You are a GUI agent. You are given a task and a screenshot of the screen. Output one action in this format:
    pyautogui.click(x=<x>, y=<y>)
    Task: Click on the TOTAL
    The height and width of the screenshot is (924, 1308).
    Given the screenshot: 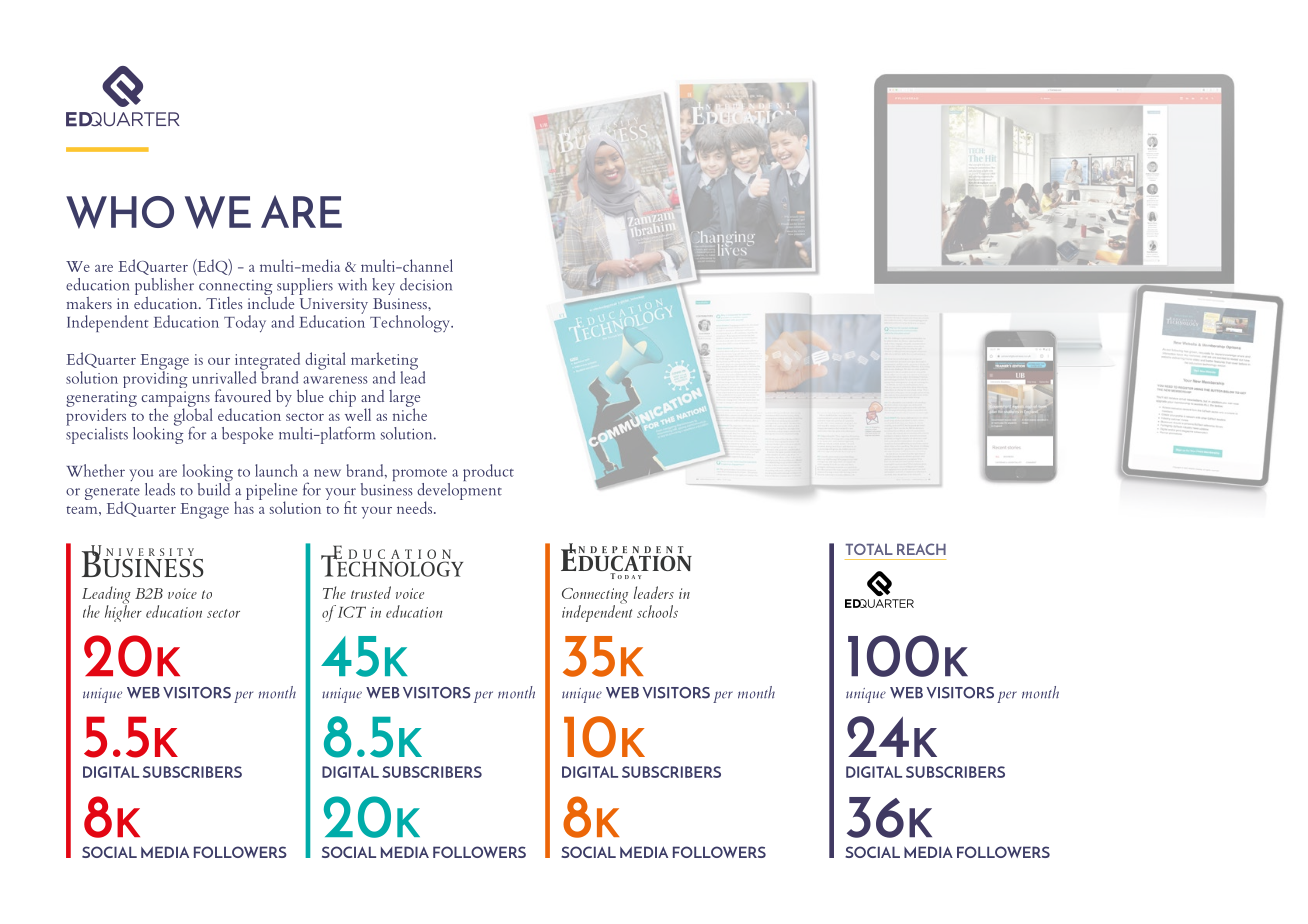 What is the action you would take?
    pyautogui.click(x=869, y=549)
